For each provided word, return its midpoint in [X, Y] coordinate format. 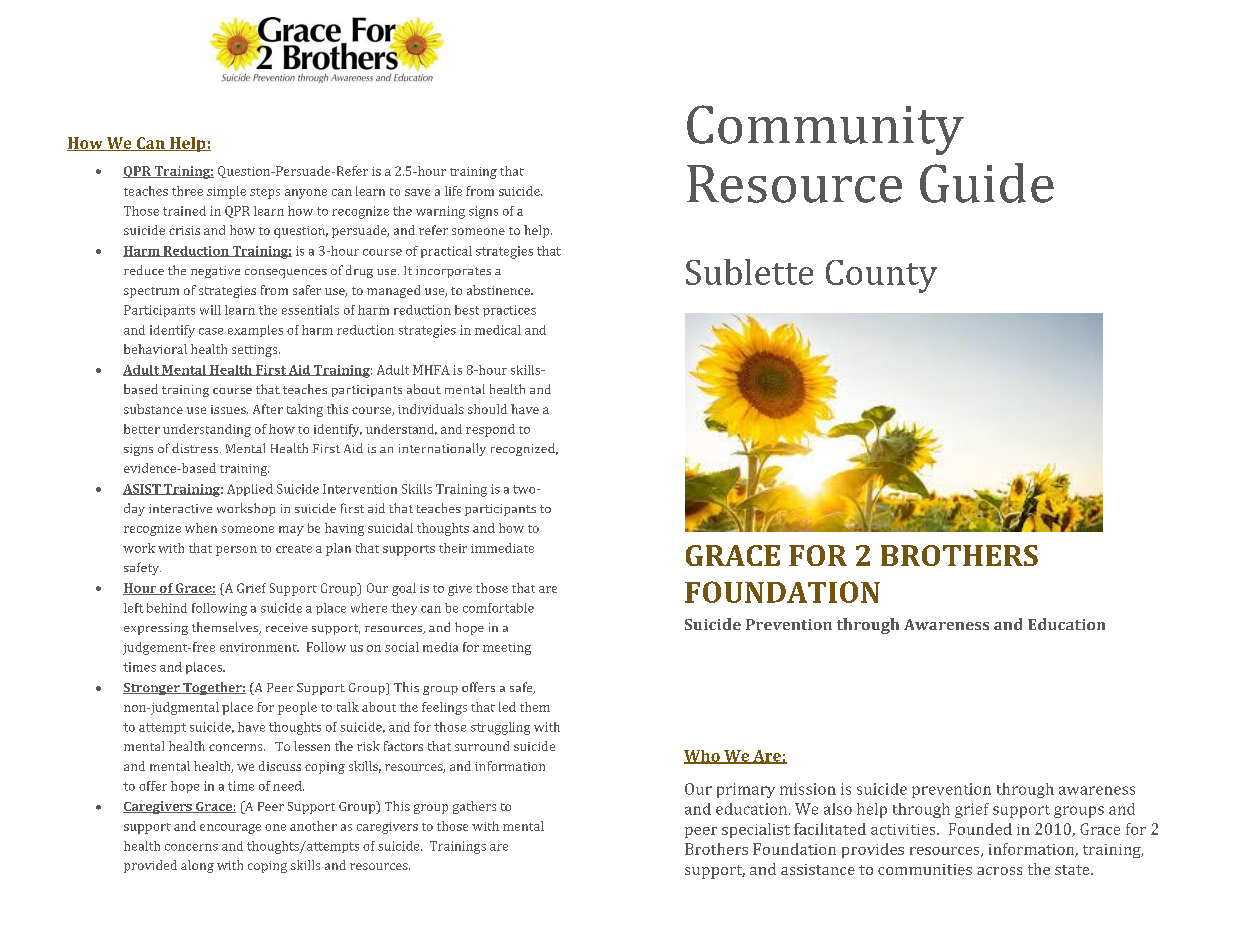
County [881, 276]
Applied [250, 490]
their [453, 548]
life [453, 191]
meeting [507, 649]
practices [509, 311]
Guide [987, 183]
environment [259, 647]
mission [808, 789]
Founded [980, 829]
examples [255, 331]
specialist [756, 830]
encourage [230, 829]
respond [490, 430]
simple [226, 192]
